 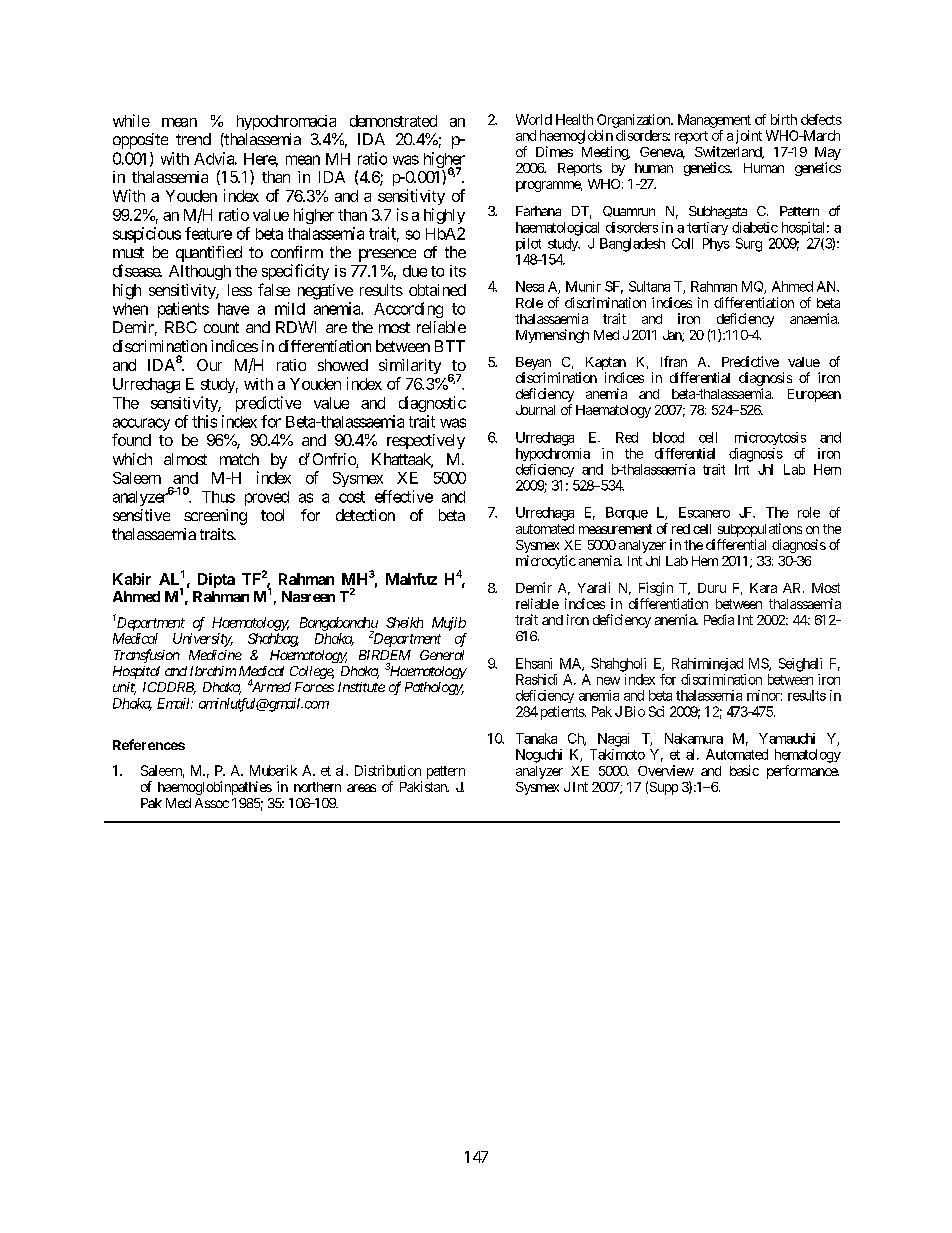 I want to click on joint, so click(x=749, y=137).
